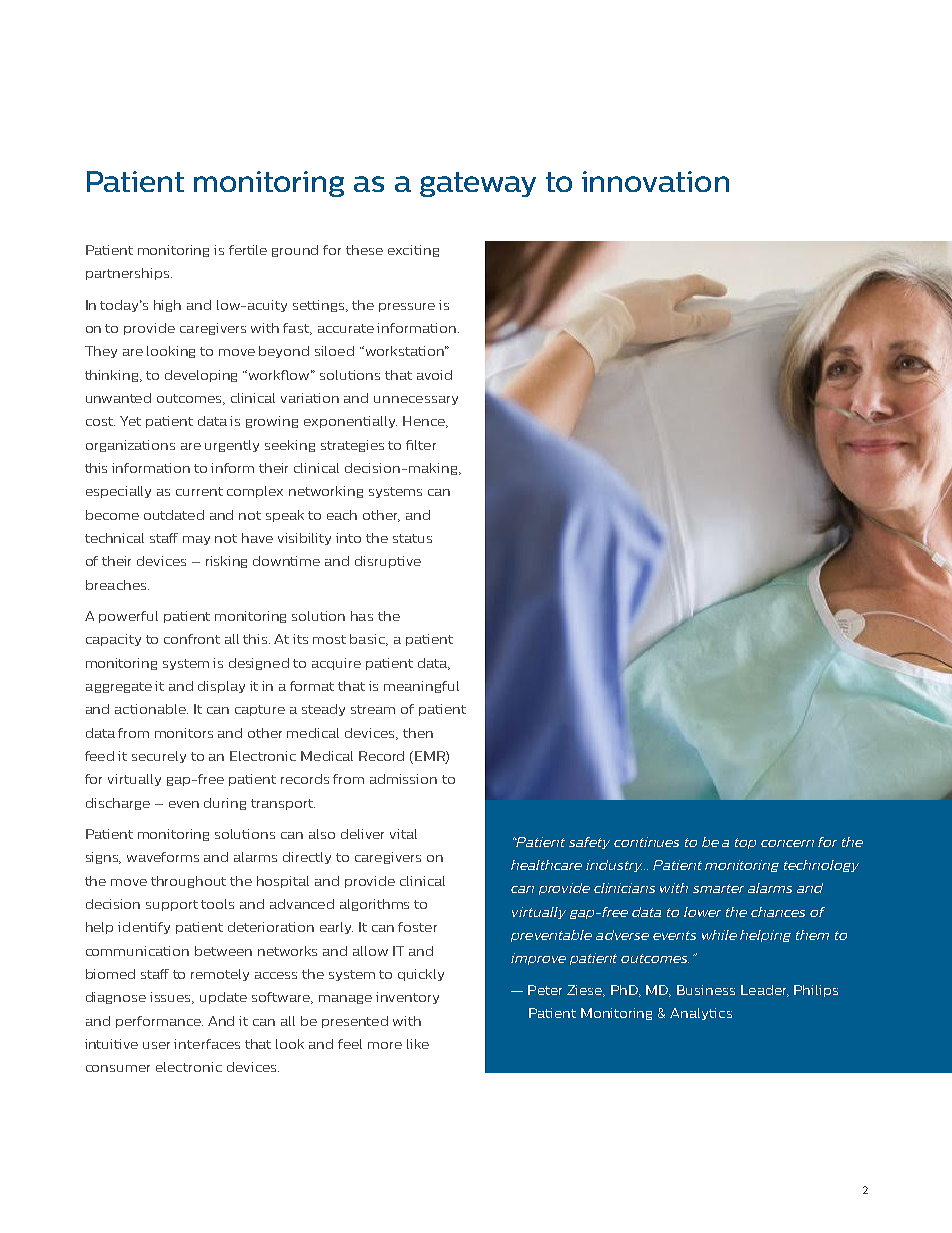 The height and width of the page is (1233, 952). Describe the element at coordinates (192, 639) in the page. I see `confront` at that location.
